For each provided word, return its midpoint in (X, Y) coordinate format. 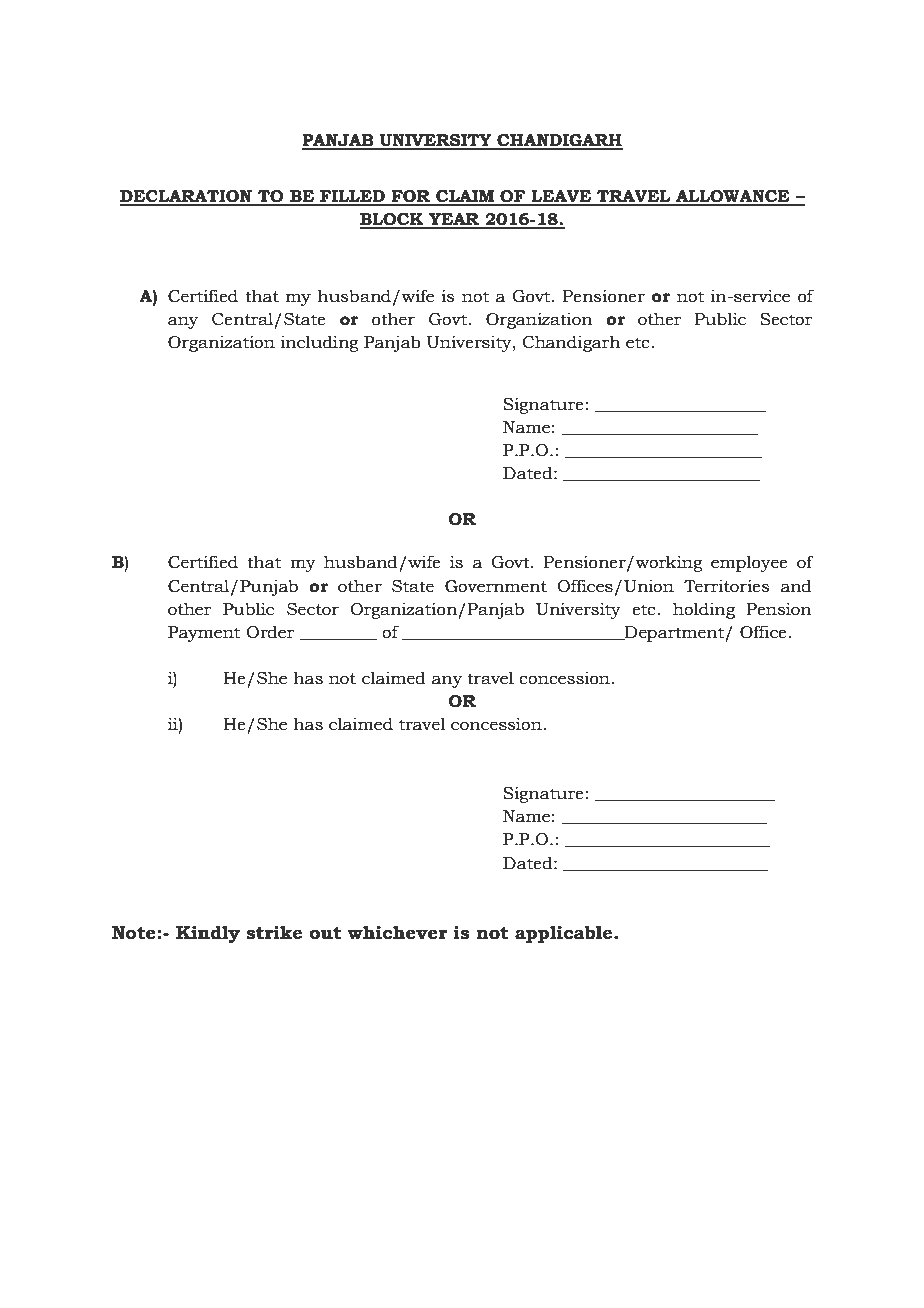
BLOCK (393, 220)
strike (274, 932)
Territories (726, 586)
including (320, 343)
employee (749, 563)
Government (496, 586)
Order (270, 632)
